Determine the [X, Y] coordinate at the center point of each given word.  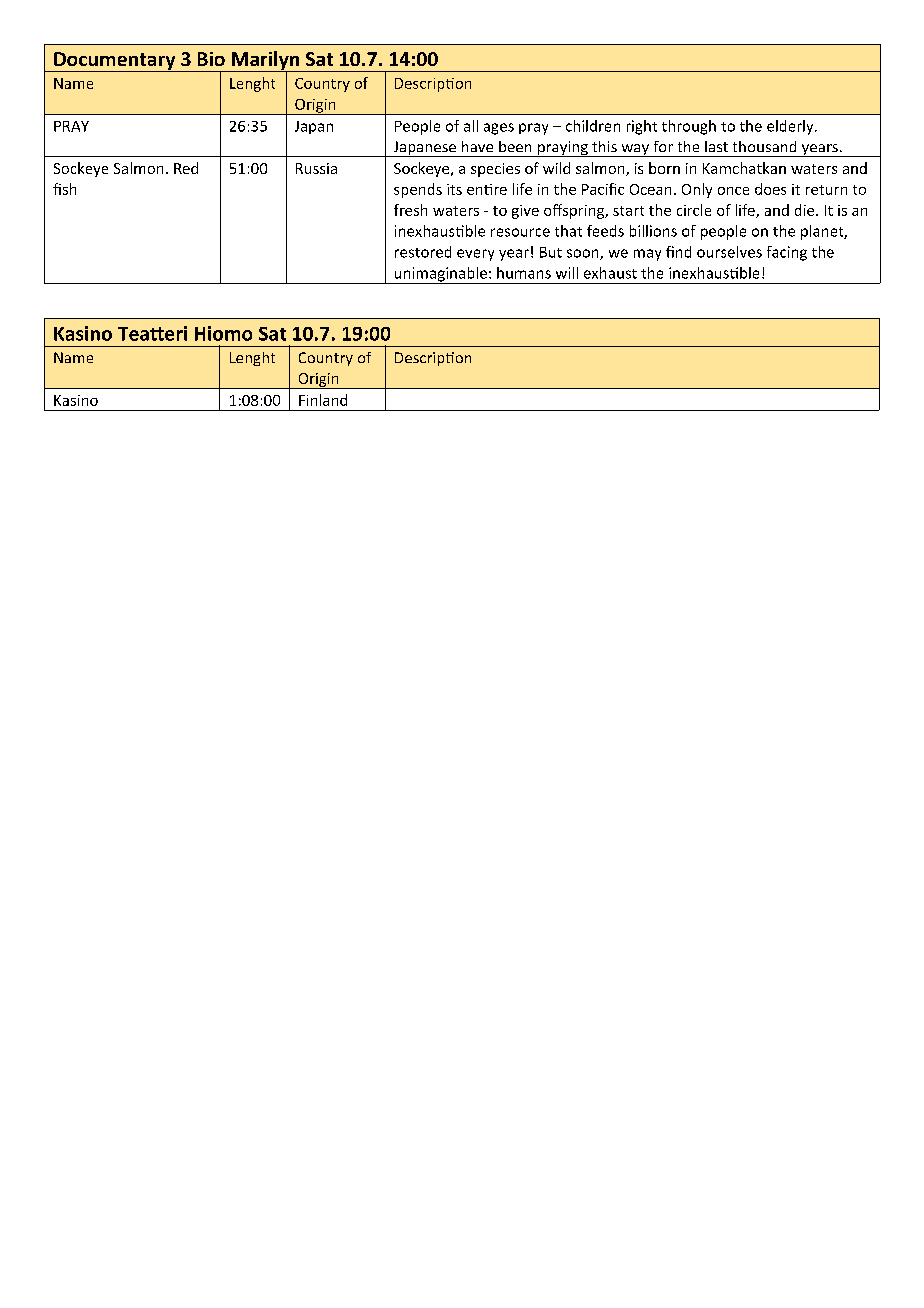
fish [64, 189]
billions [653, 231]
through [689, 127]
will [567, 273]
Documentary [115, 62]
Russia [316, 168]
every [475, 255]
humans [524, 273]
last [716, 146]
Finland [323, 400]
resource [520, 232]
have [477, 146]
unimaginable [440, 275]
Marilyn [265, 61]
